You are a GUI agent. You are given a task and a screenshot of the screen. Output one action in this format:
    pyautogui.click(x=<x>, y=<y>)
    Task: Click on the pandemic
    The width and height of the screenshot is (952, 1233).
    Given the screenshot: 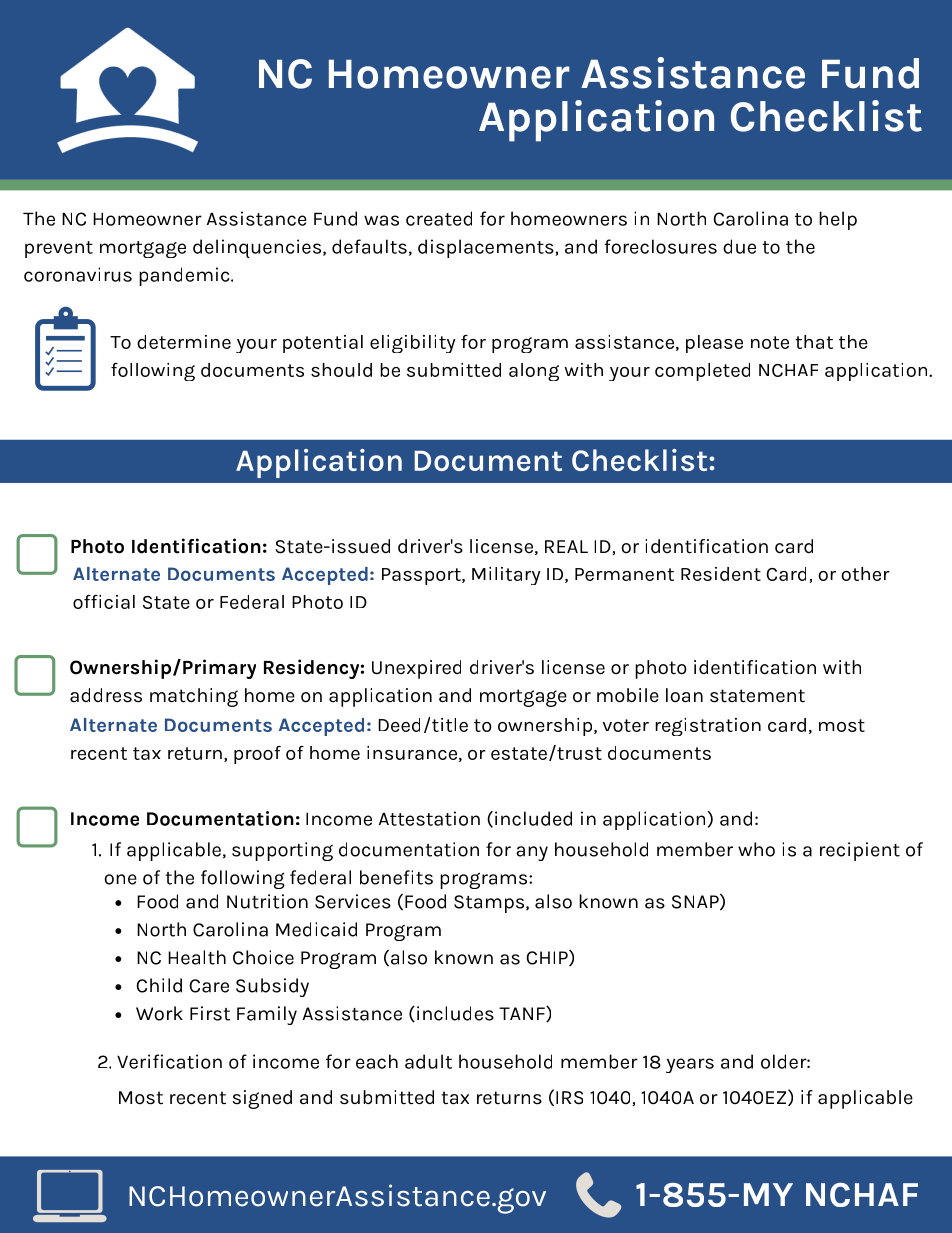 What is the action you would take?
    pyautogui.click(x=185, y=276)
